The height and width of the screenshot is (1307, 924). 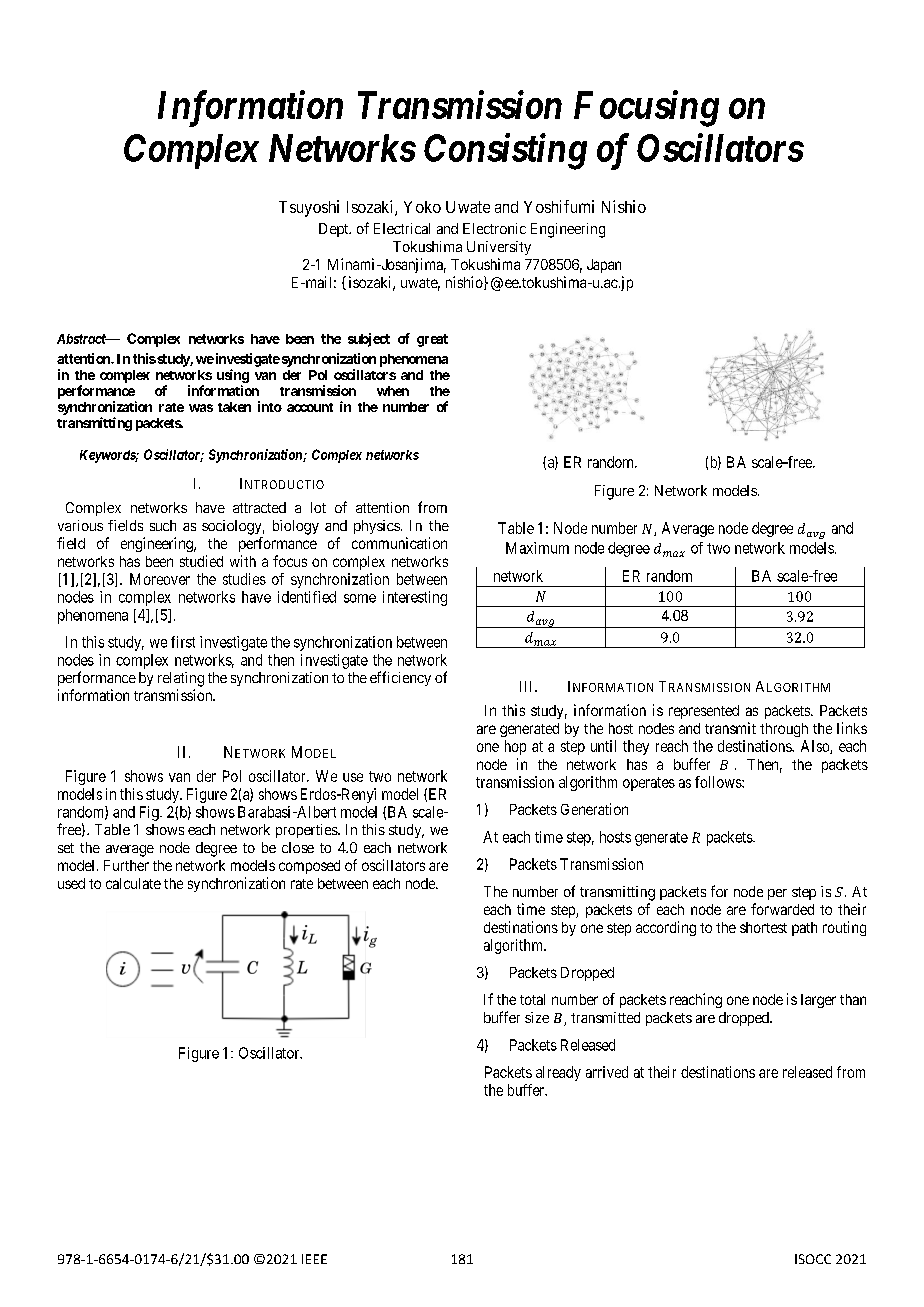 What do you see at coordinates (314, 1259) in the screenshot?
I see `IEEE` at bounding box center [314, 1259].
